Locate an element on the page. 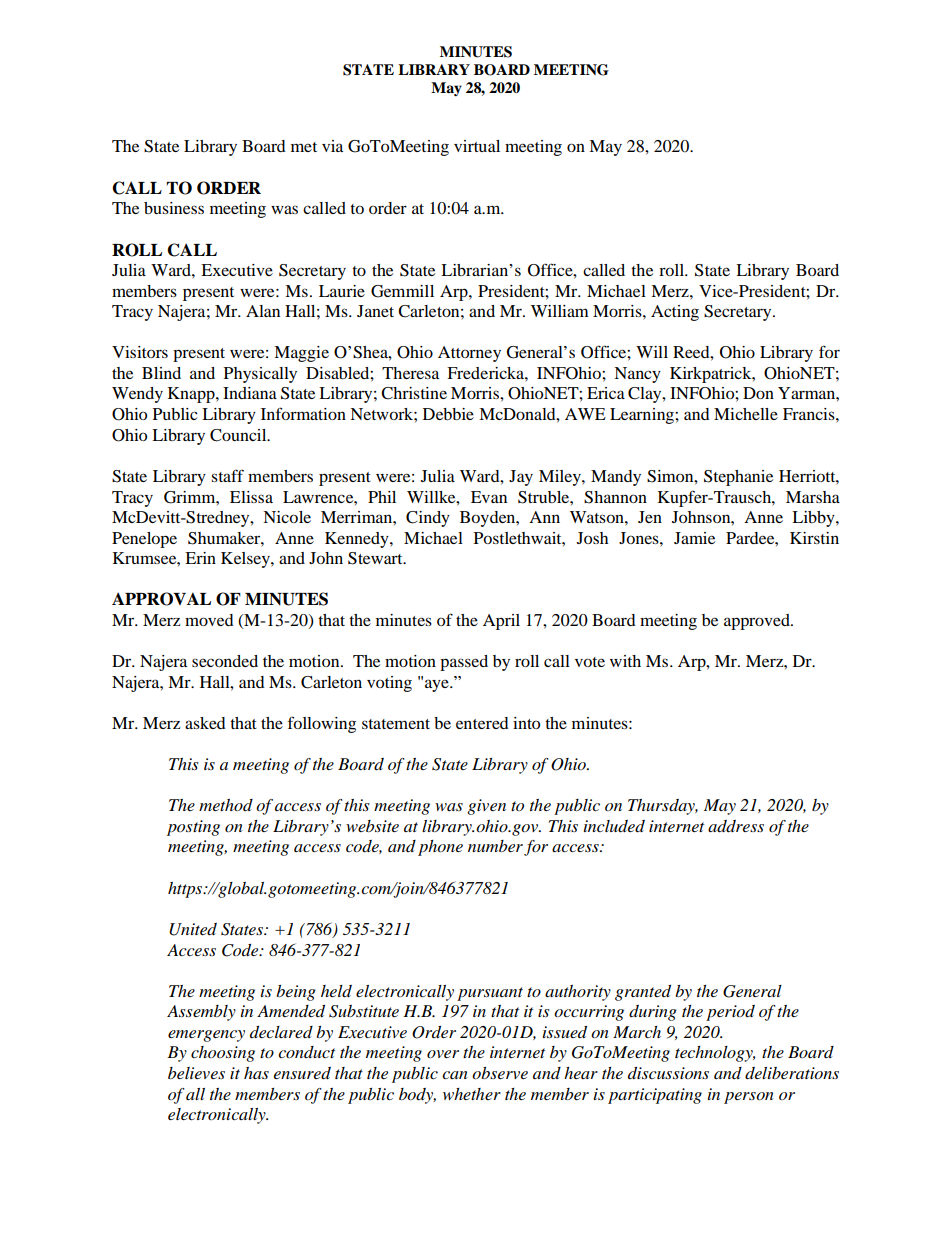 This image has width=952, height=1233. Debbie is located at coordinates (448, 414).
